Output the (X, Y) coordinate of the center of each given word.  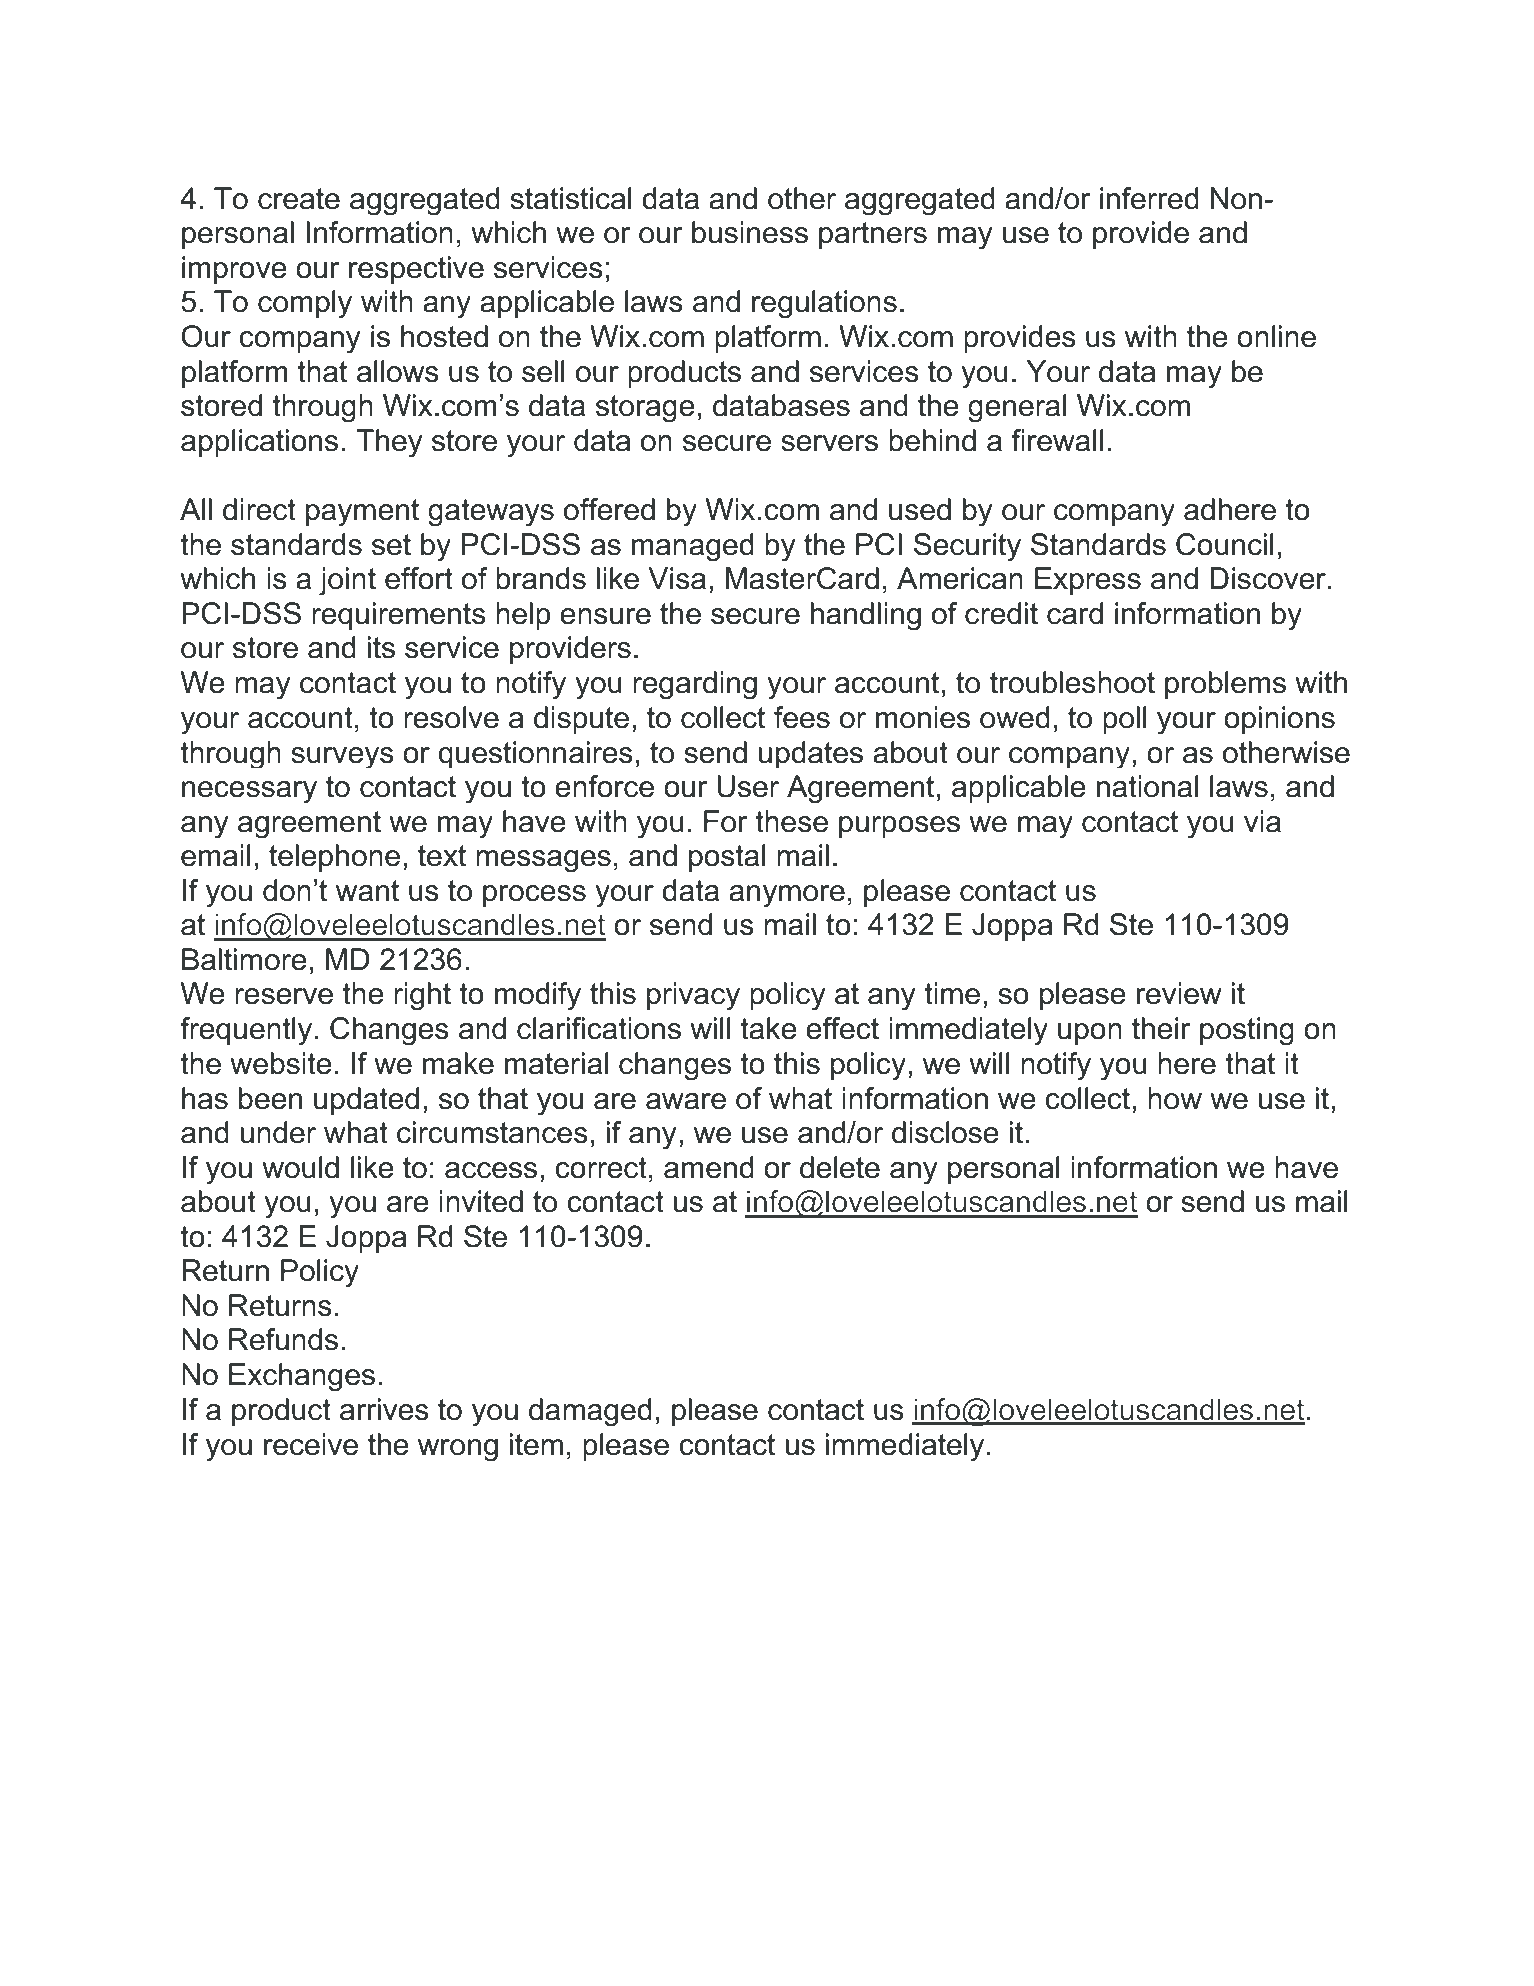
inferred (1149, 198)
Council (1225, 544)
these (791, 821)
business (750, 232)
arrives (384, 1409)
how (1175, 1098)
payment (362, 512)
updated (366, 1101)
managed (693, 547)
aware (686, 1101)
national (1148, 786)
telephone (334, 858)
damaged (590, 1412)
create (299, 199)
